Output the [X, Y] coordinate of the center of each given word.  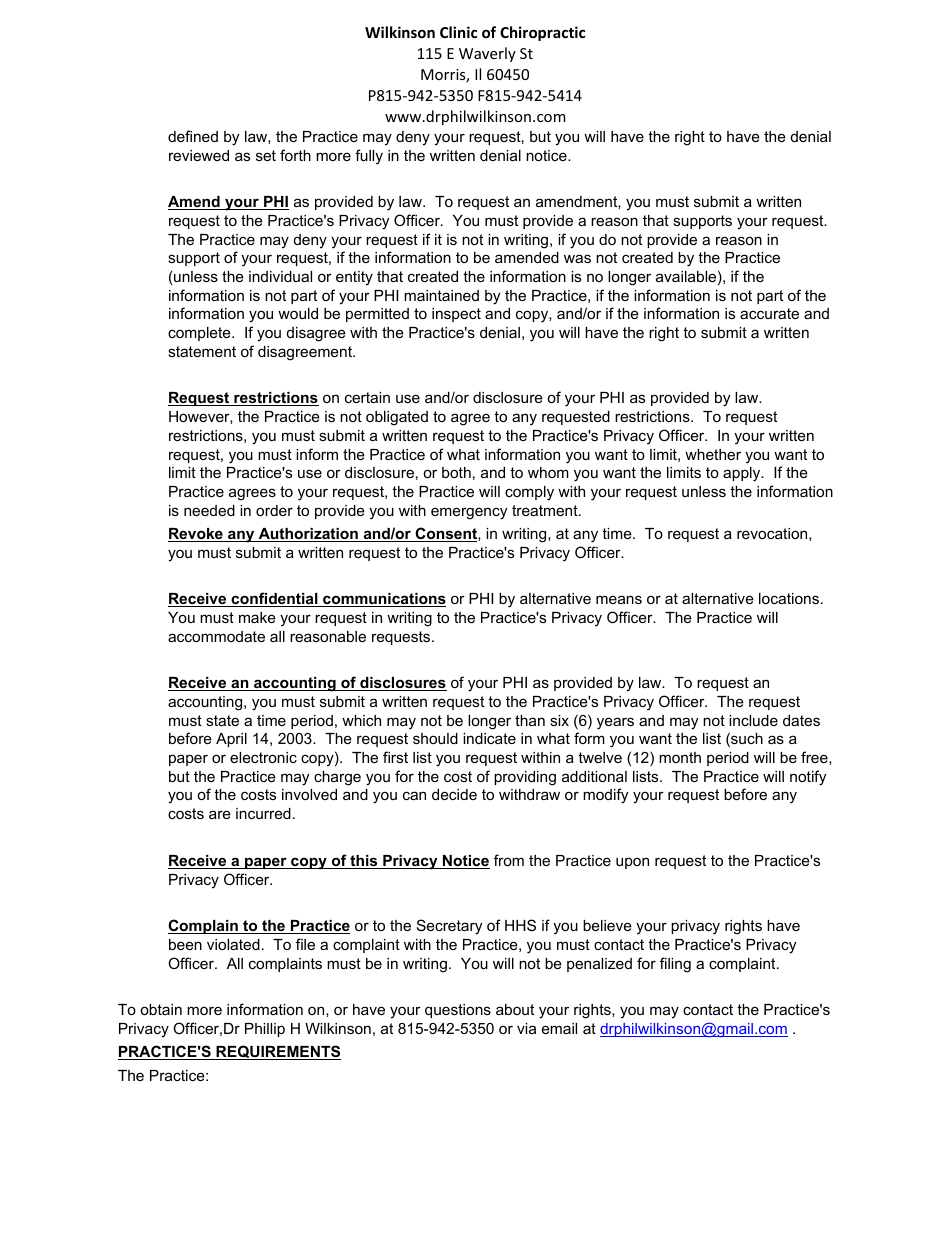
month [680, 757]
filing [675, 965]
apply [743, 474]
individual [280, 276]
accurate [769, 313]
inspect [456, 315]
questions [458, 1011]
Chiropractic [542, 33]
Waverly [487, 54]
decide [454, 794]
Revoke [196, 535]
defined [193, 136]
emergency [469, 513]
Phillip [265, 1030]
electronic [263, 757]
